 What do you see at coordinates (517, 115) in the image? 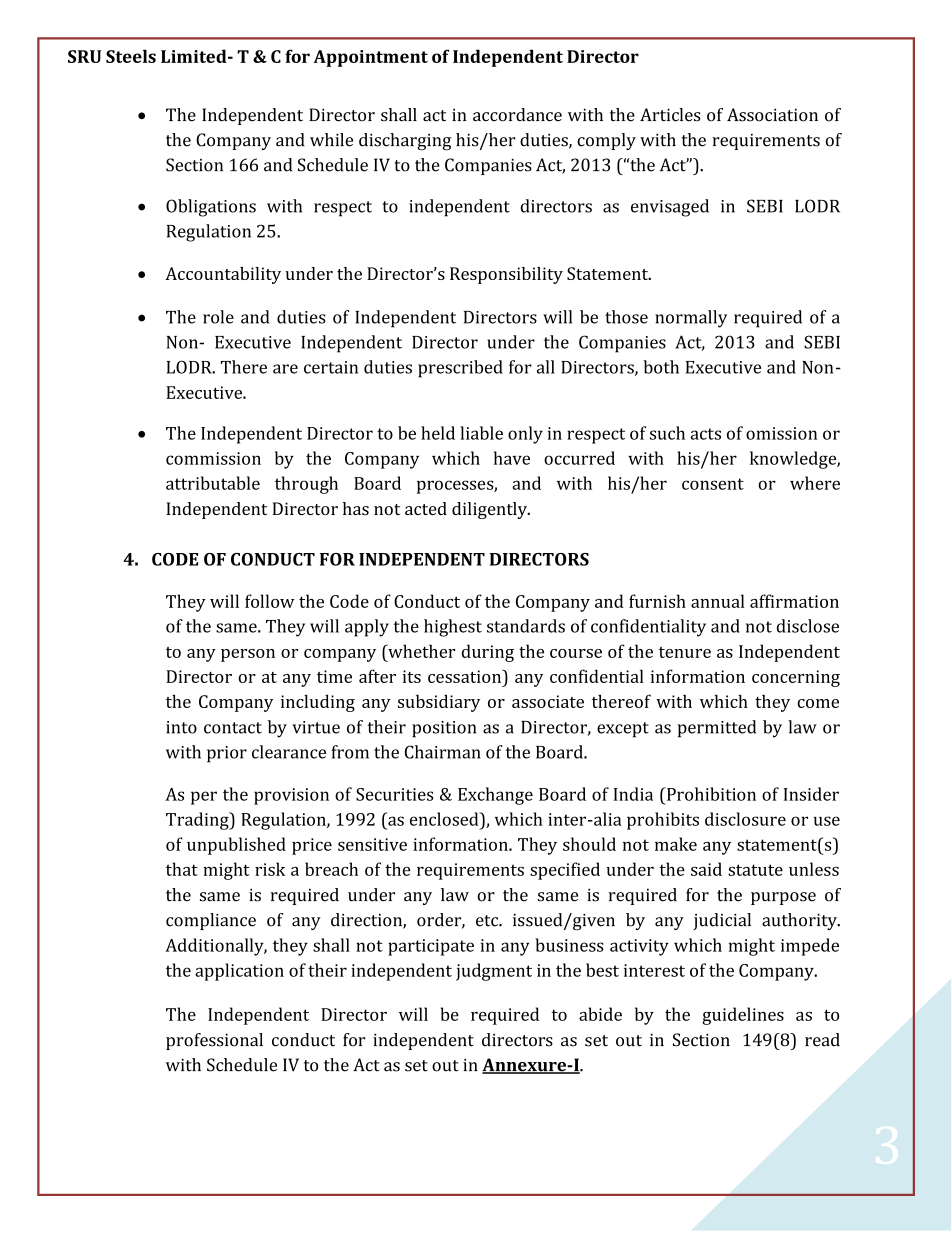
I see `accordance` at bounding box center [517, 115].
